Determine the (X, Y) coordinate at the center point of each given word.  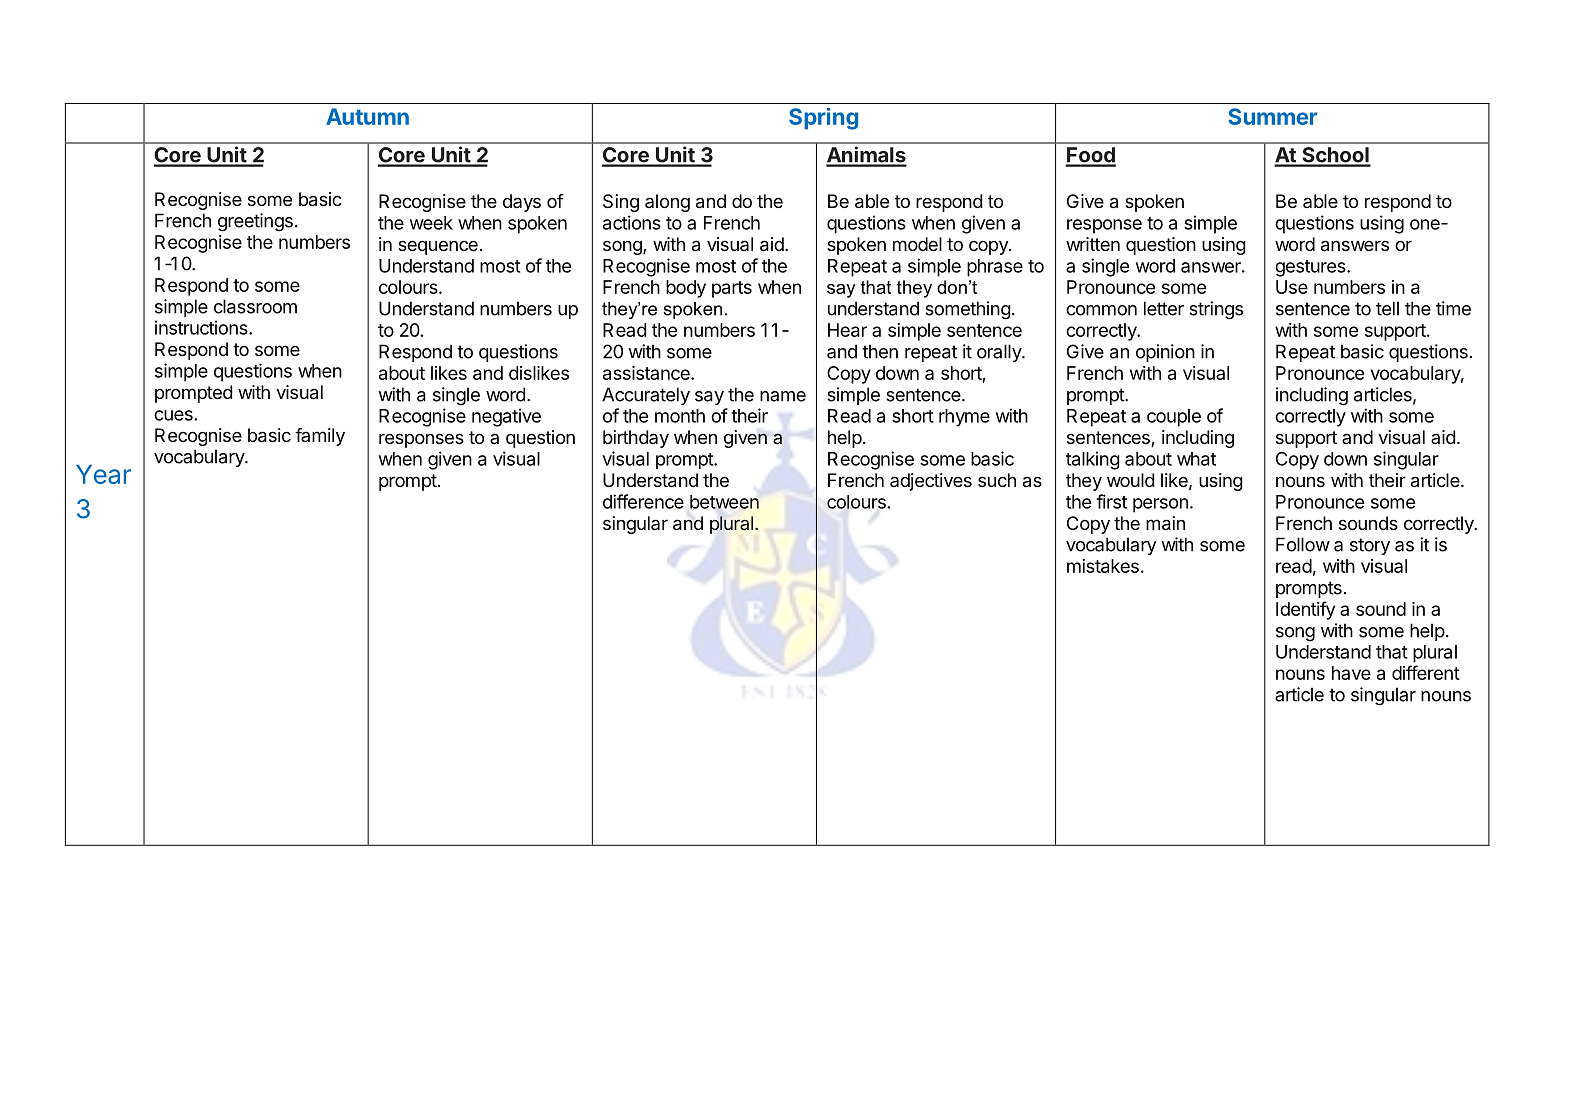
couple (1174, 418)
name (783, 396)
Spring (823, 118)
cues (173, 415)
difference (643, 501)
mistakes (1103, 566)
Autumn (367, 116)
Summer (1272, 116)
